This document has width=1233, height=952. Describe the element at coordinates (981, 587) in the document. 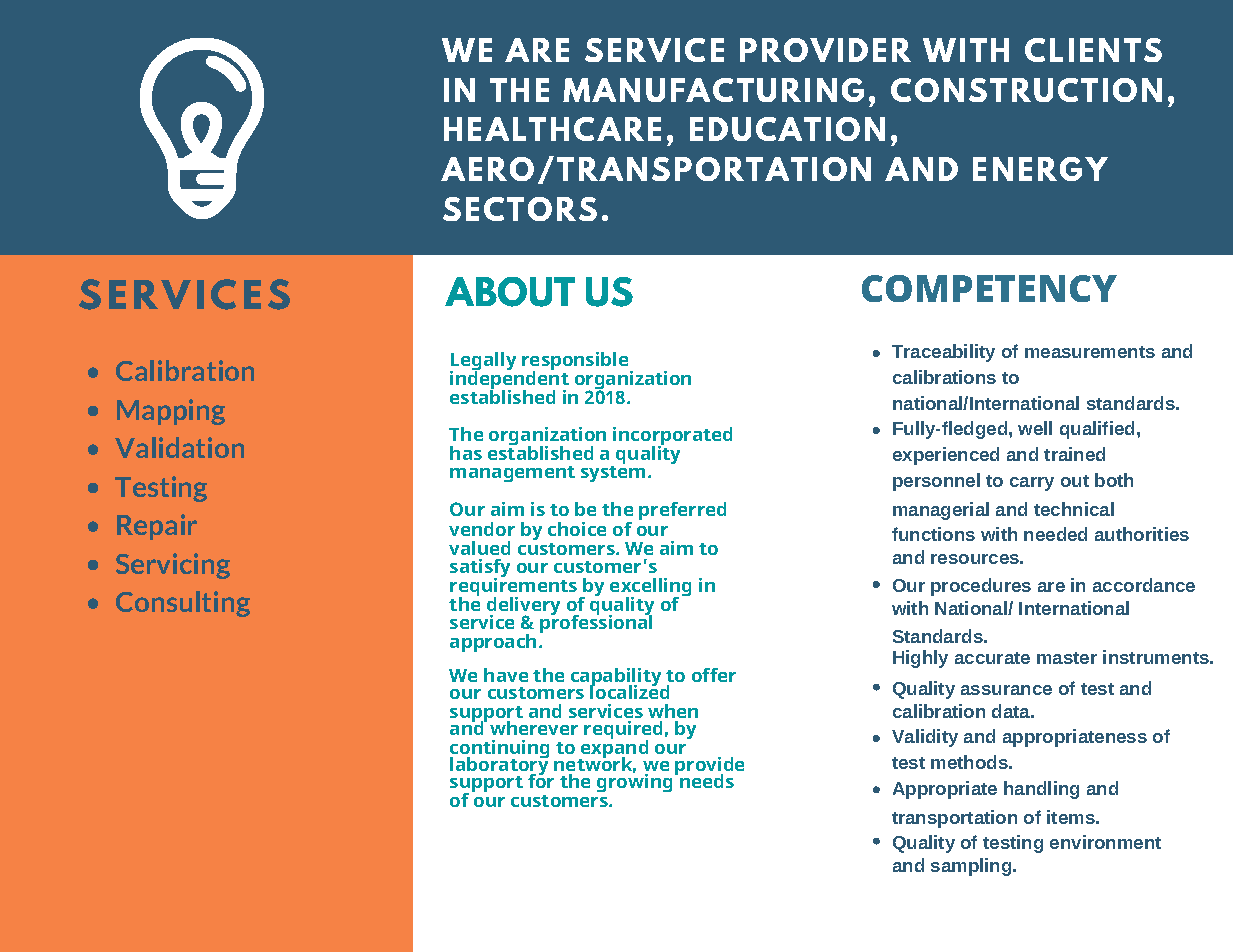

I see `procedures` at that location.
